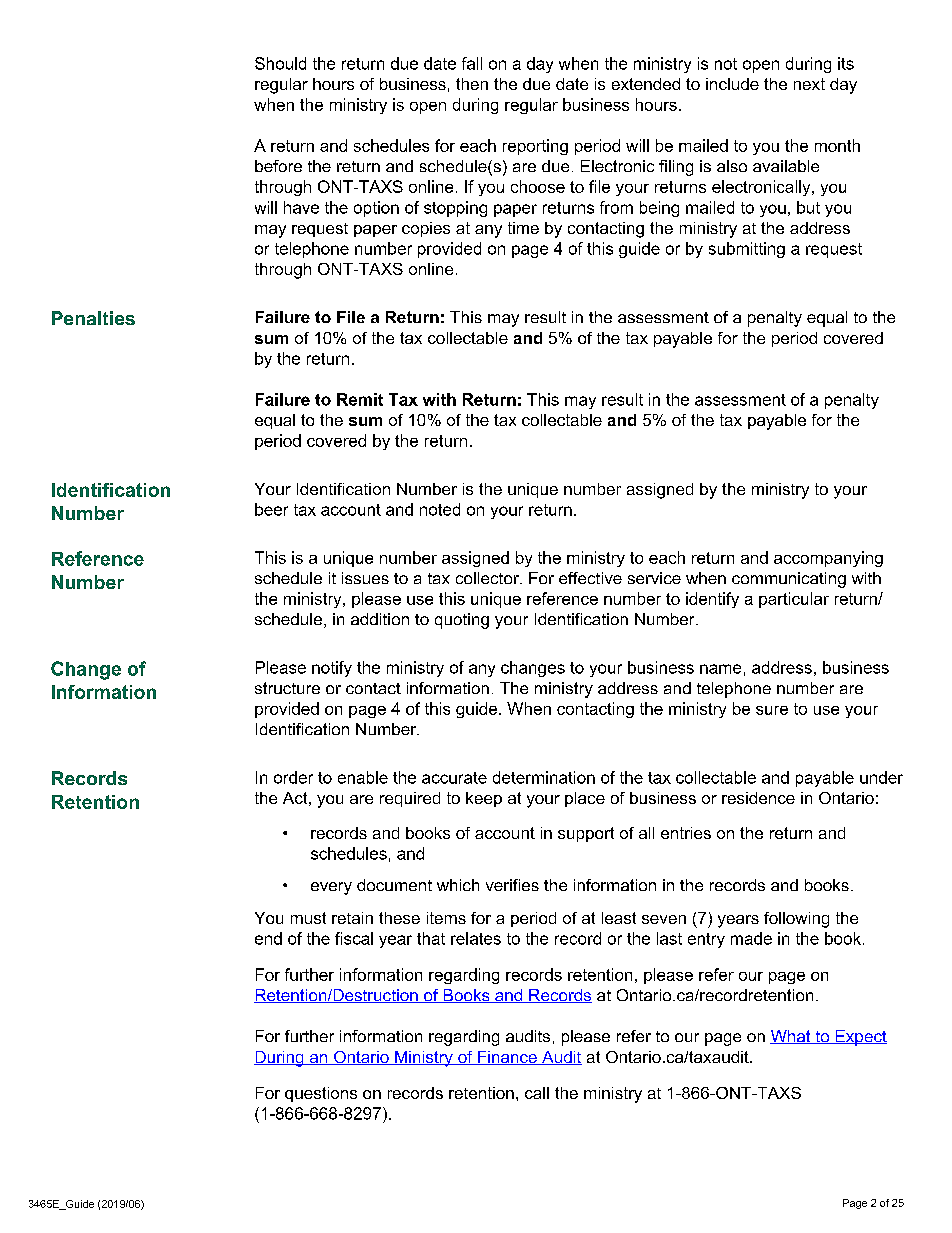 Image resolution: width=952 pixels, height=1233 pixels. Describe the element at coordinates (280, 63) in the document. I see `Should` at that location.
